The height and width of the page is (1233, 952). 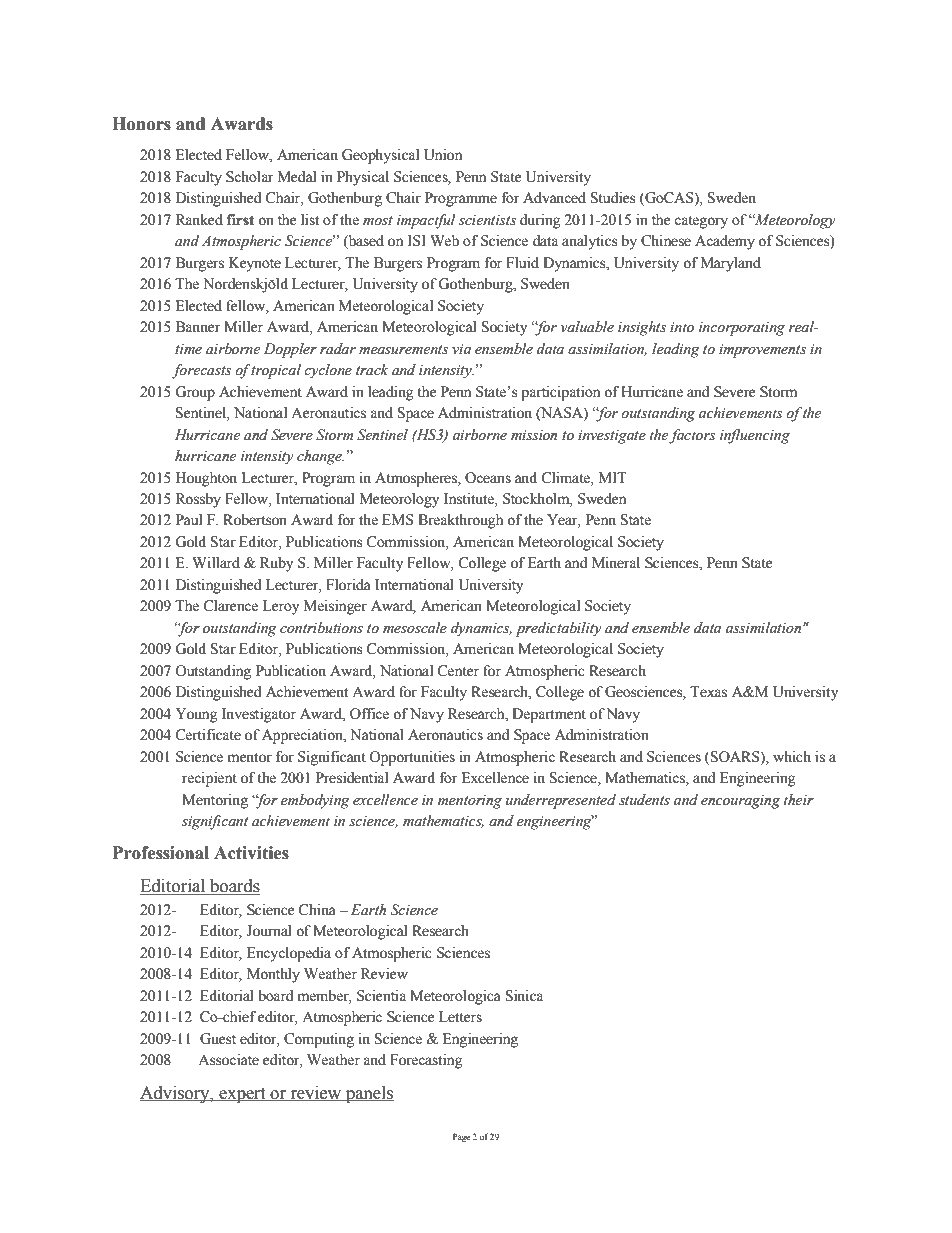 What do you see at coordinates (461, 1137) in the page?
I see `Page` at bounding box center [461, 1137].
